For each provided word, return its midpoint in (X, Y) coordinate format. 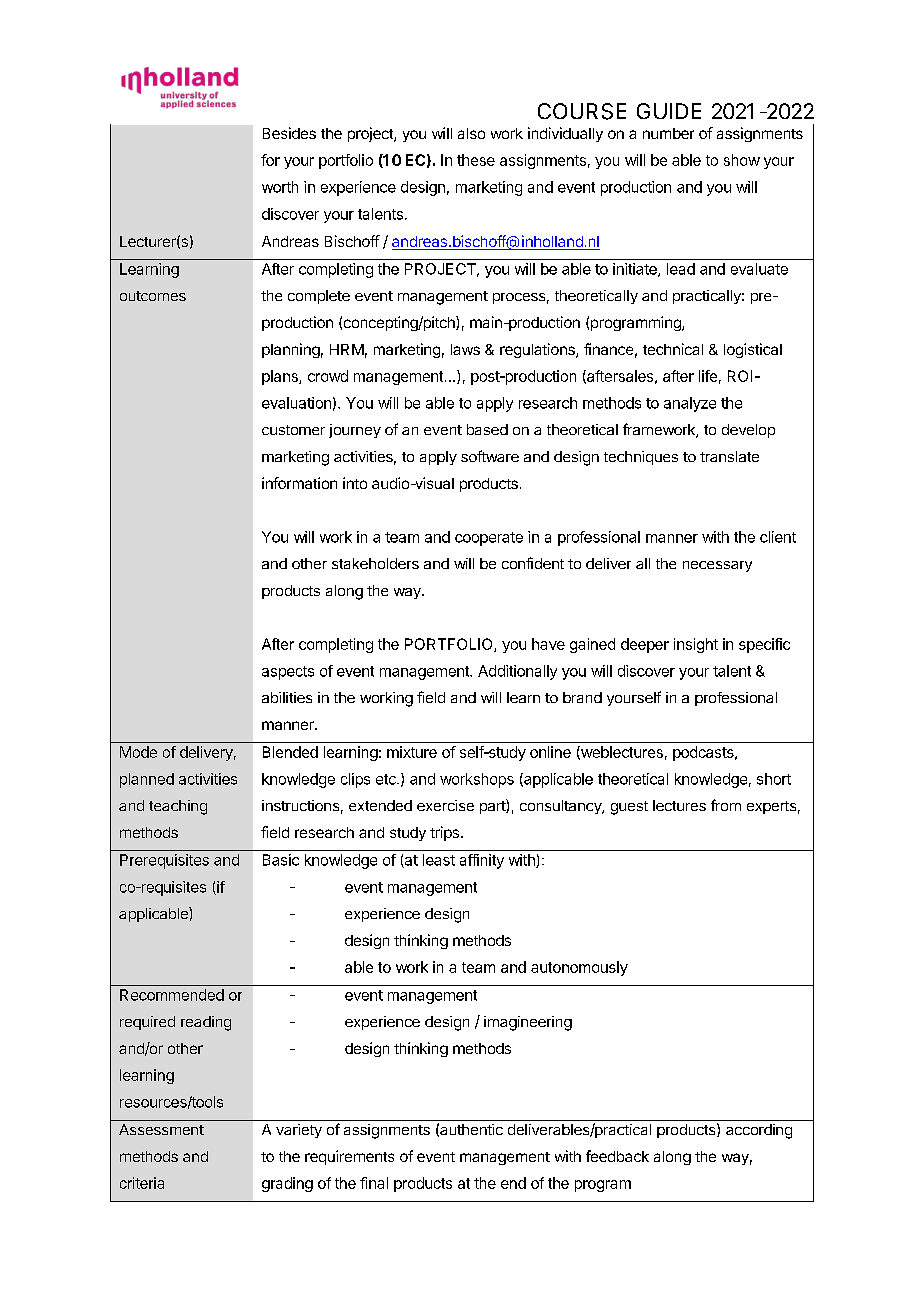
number (668, 133)
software (490, 456)
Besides (289, 133)
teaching (178, 807)
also (471, 133)
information (299, 483)
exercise (445, 805)
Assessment (161, 1129)
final (374, 1183)
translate (729, 456)
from (726, 805)
